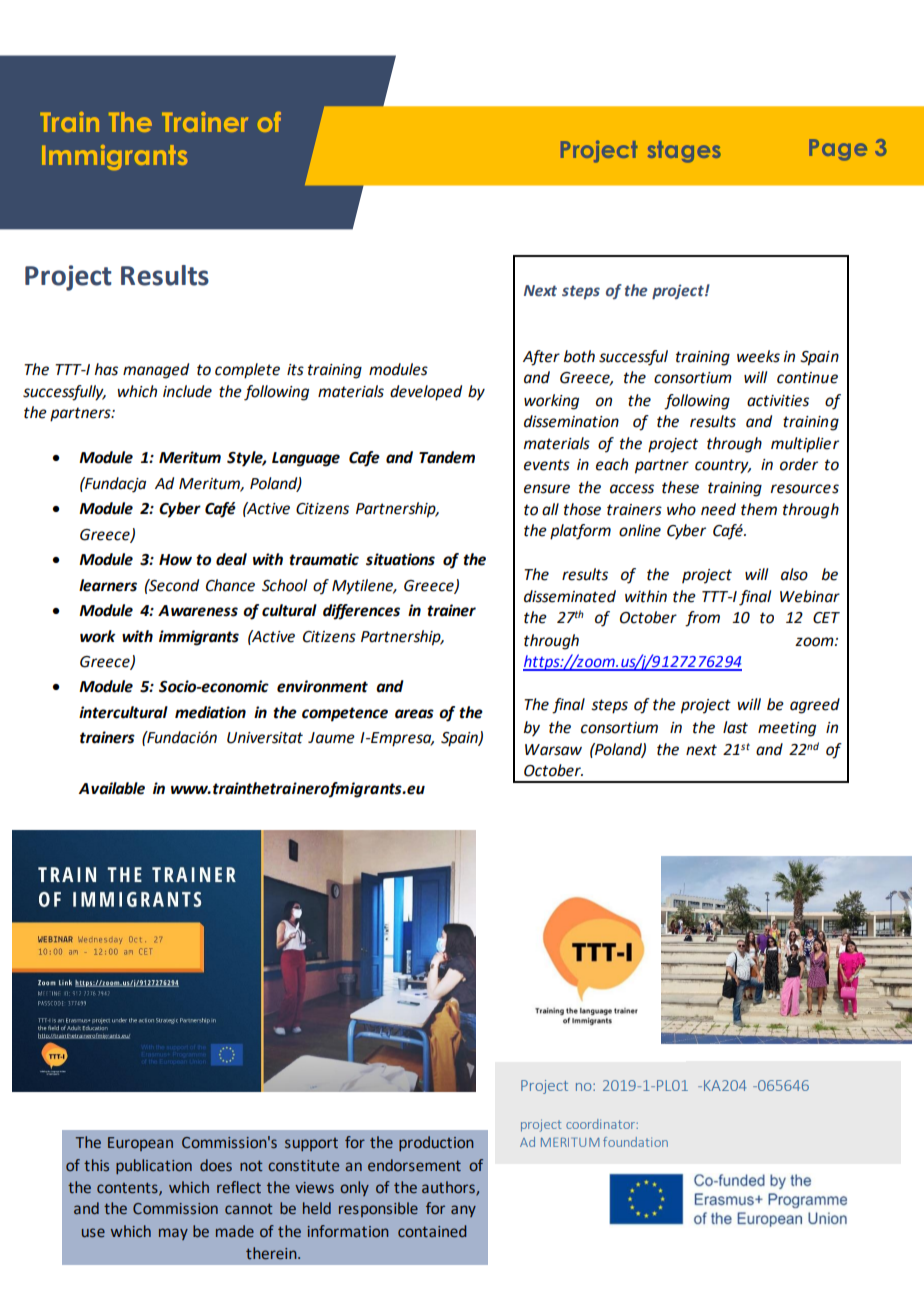 This screenshot has height=1309, width=924. Describe the element at coordinates (436, 1143) in the screenshot. I see `production` at that location.
